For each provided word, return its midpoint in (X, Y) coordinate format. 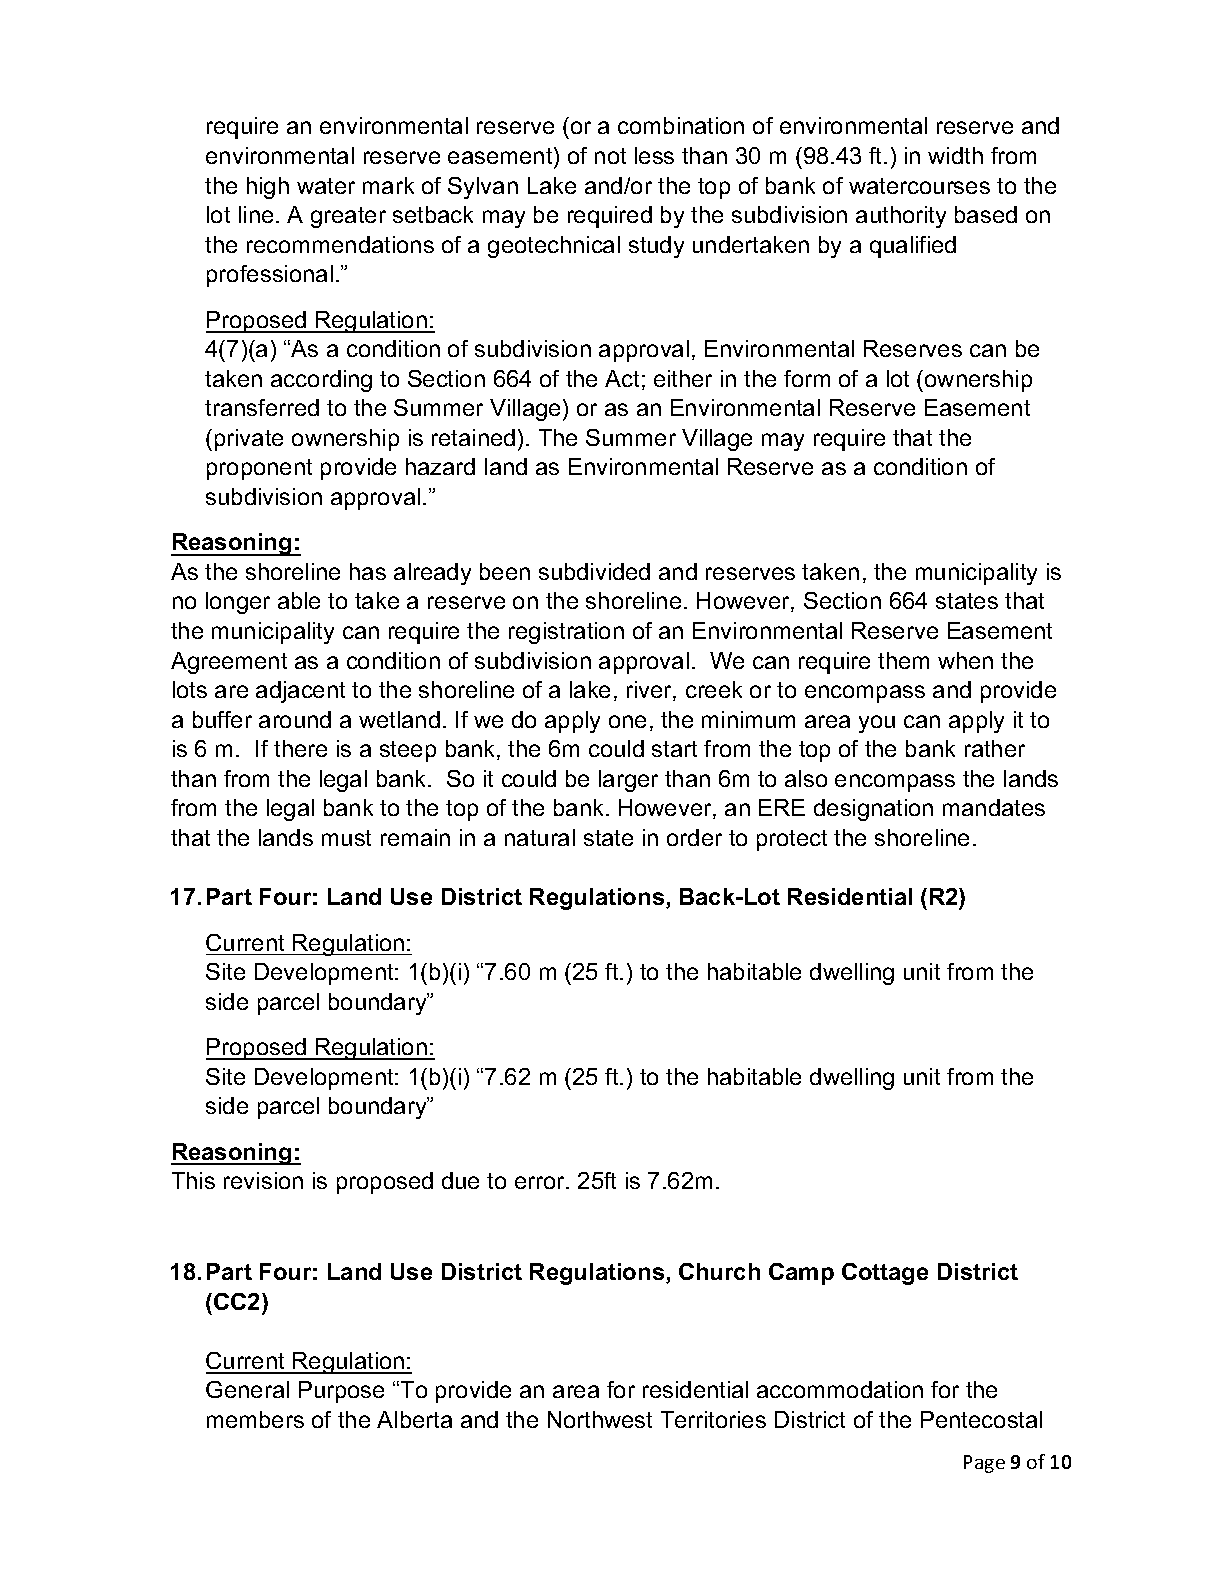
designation (873, 810)
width (955, 155)
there (300, 748)
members (255, 1419)
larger (628, 781)
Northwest (600, 1419)
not (610, 156)
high (268, 188)
